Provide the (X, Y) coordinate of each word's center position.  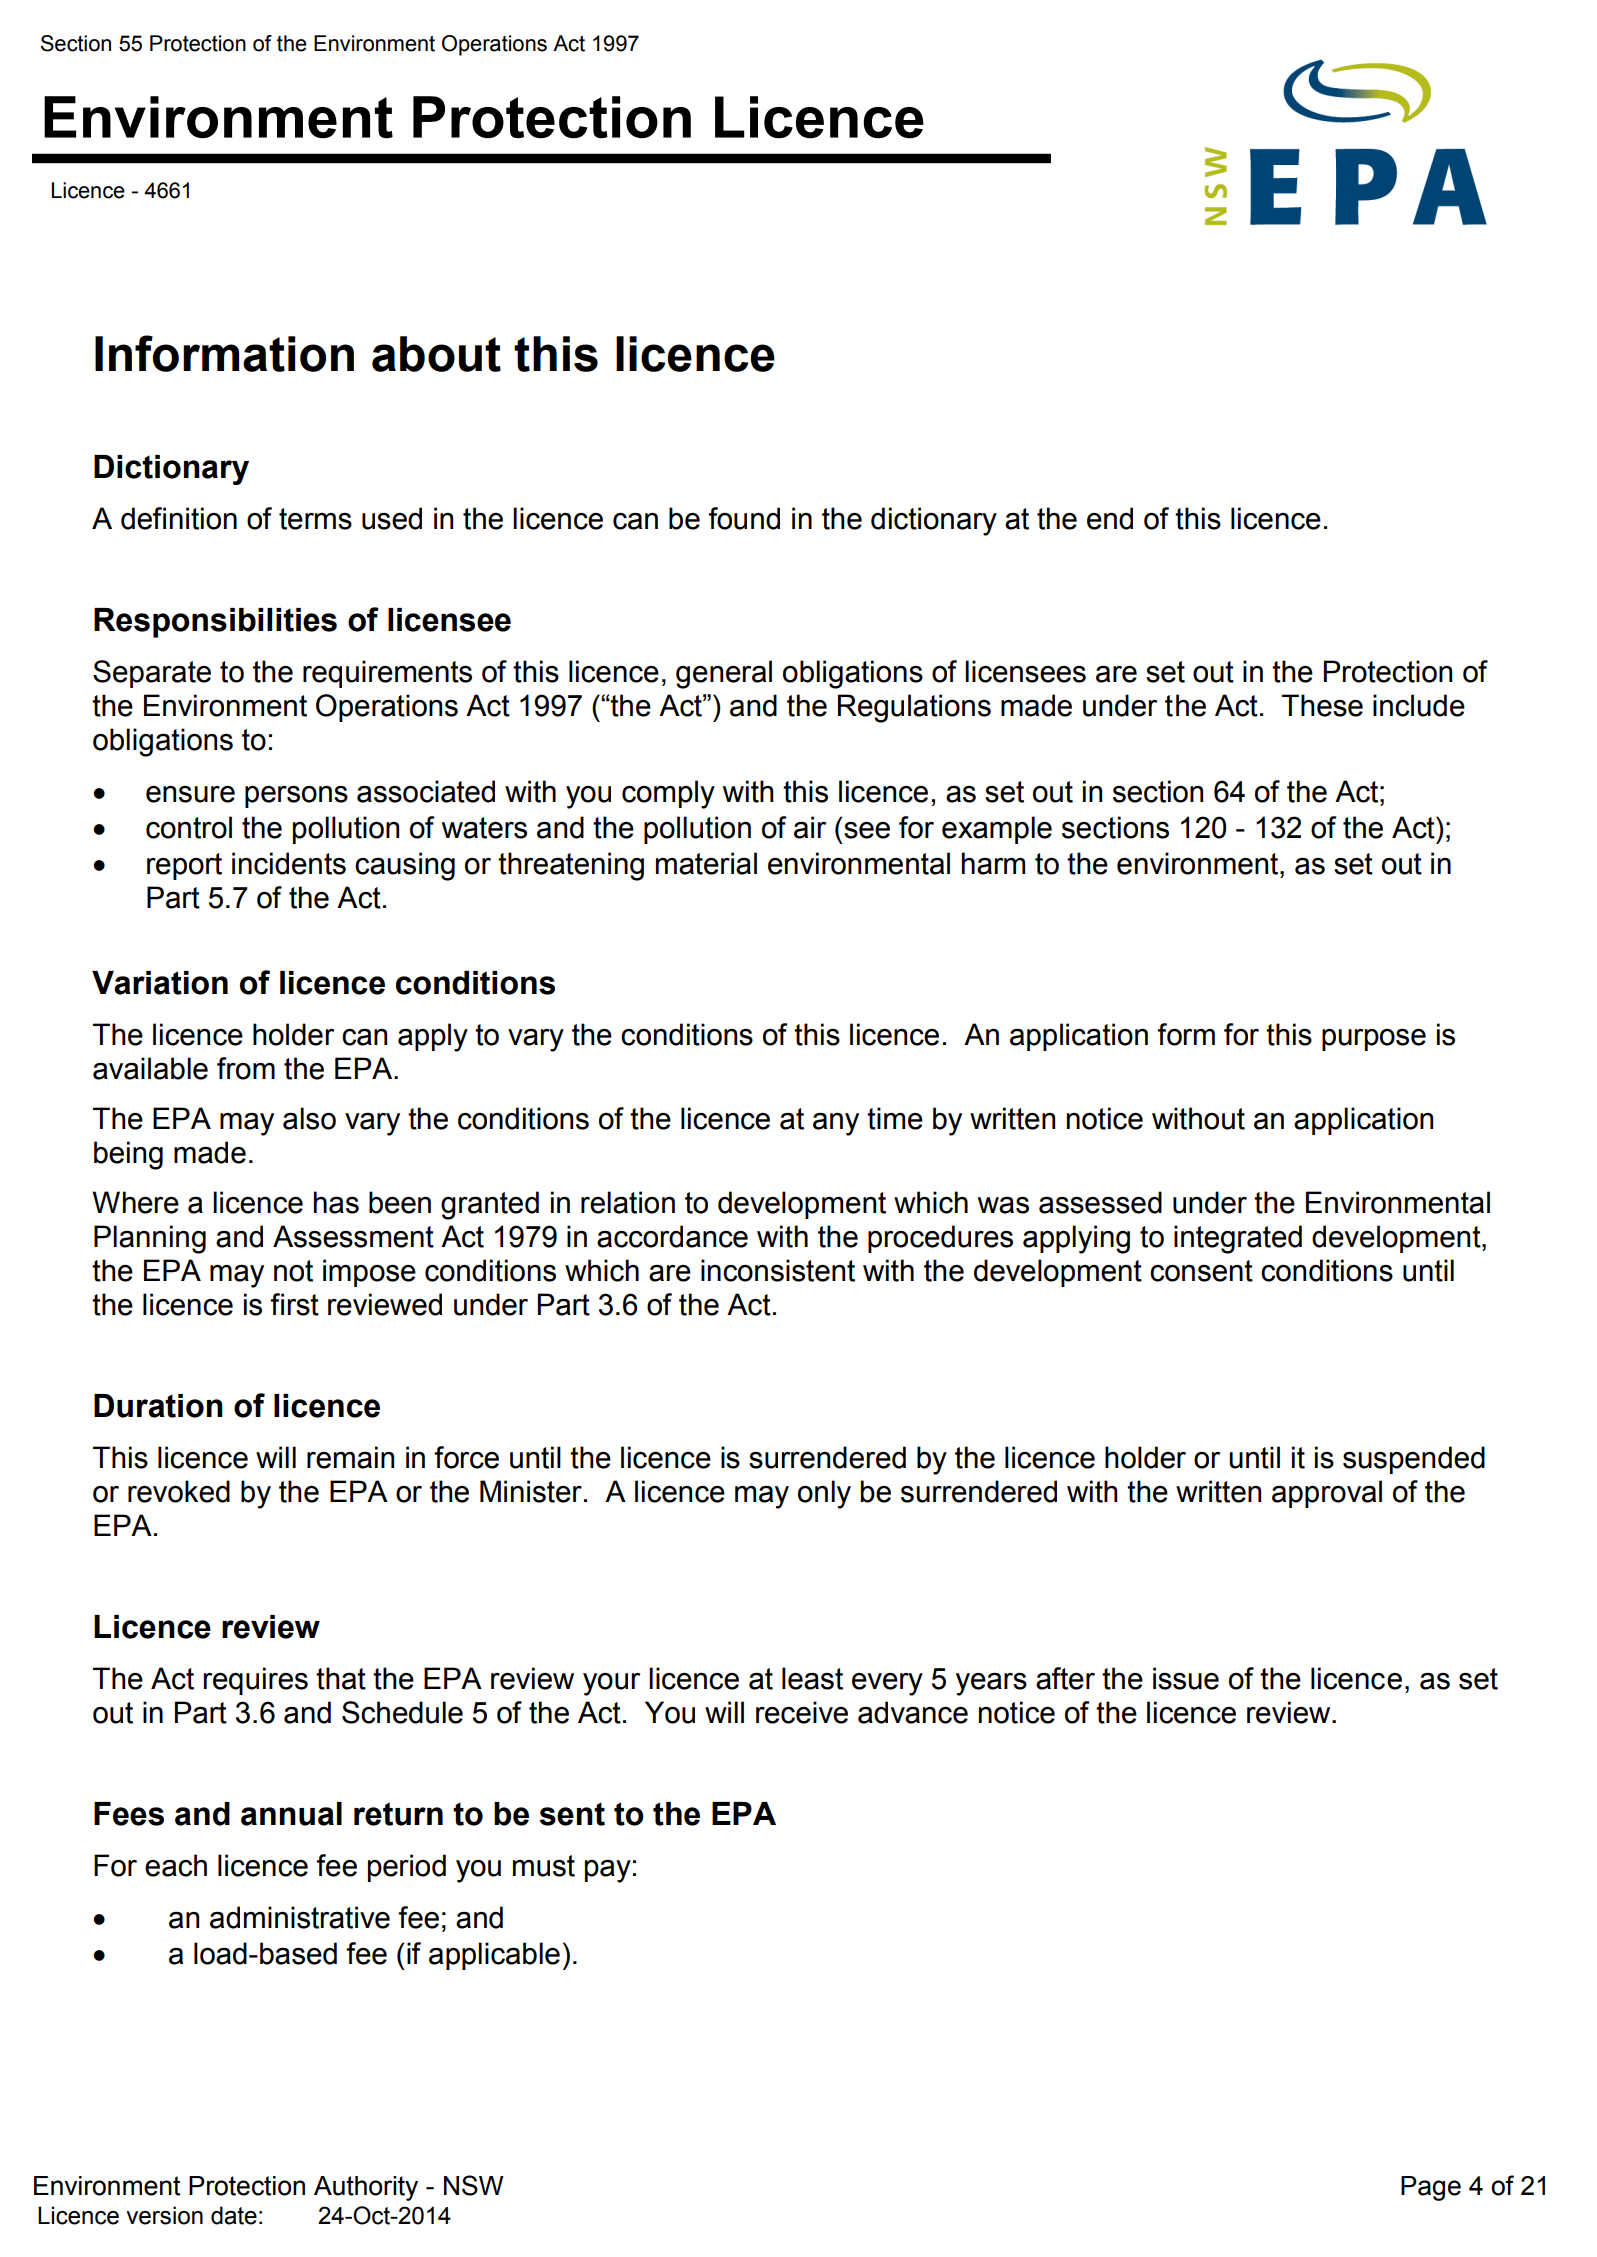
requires (255, 1681)
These (1322, 705)
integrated (1238, 1239)
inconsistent (778, 1270)
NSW (474, 2185)
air (810, 827)
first (295, 1304)
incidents (289, 863)
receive (802, 1712)
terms (315, 519)
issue (1186, 1678)
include (1419, 705)
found (744, 518)
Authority (366, 2188)
